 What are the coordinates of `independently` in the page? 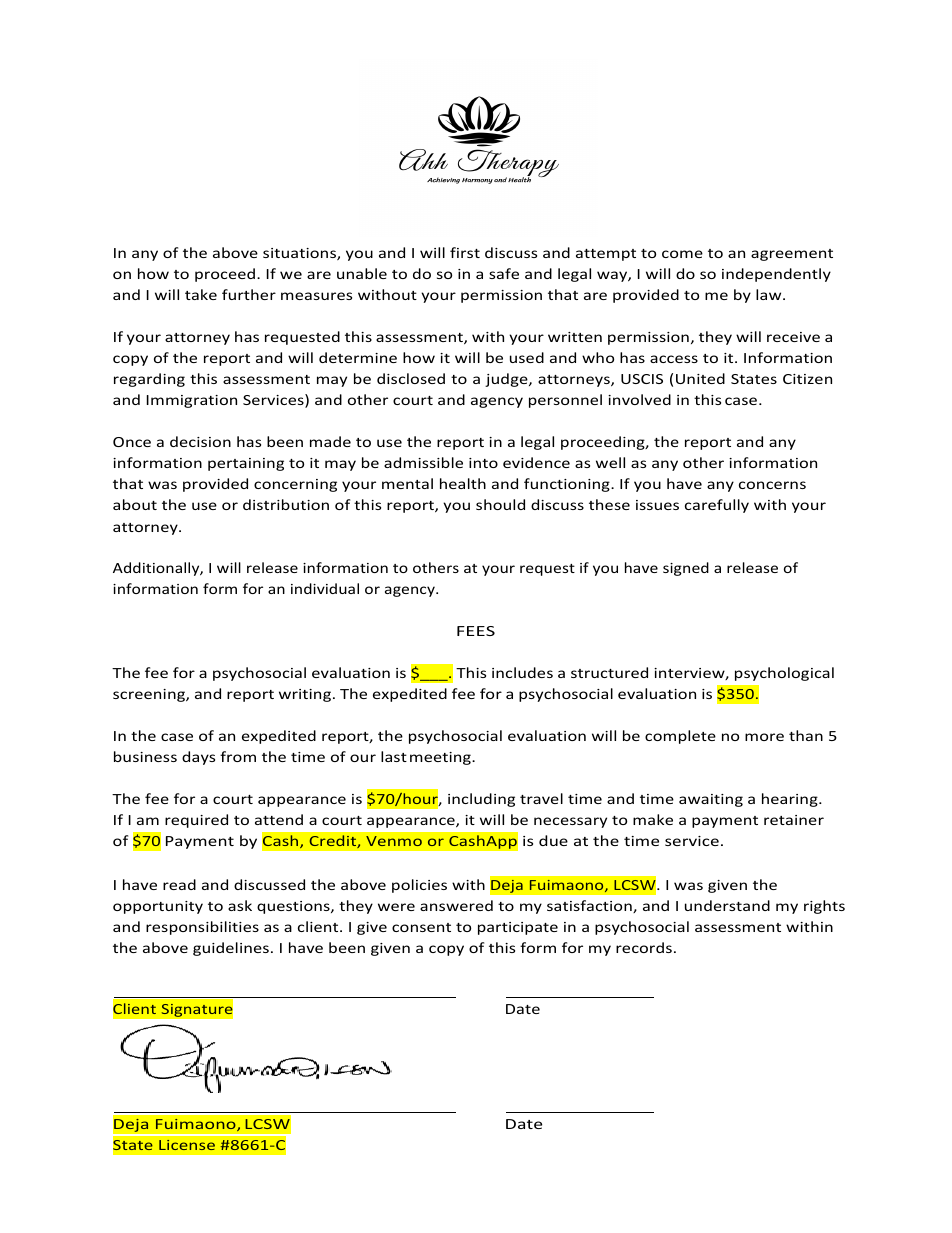 It's located at (776, 275).
